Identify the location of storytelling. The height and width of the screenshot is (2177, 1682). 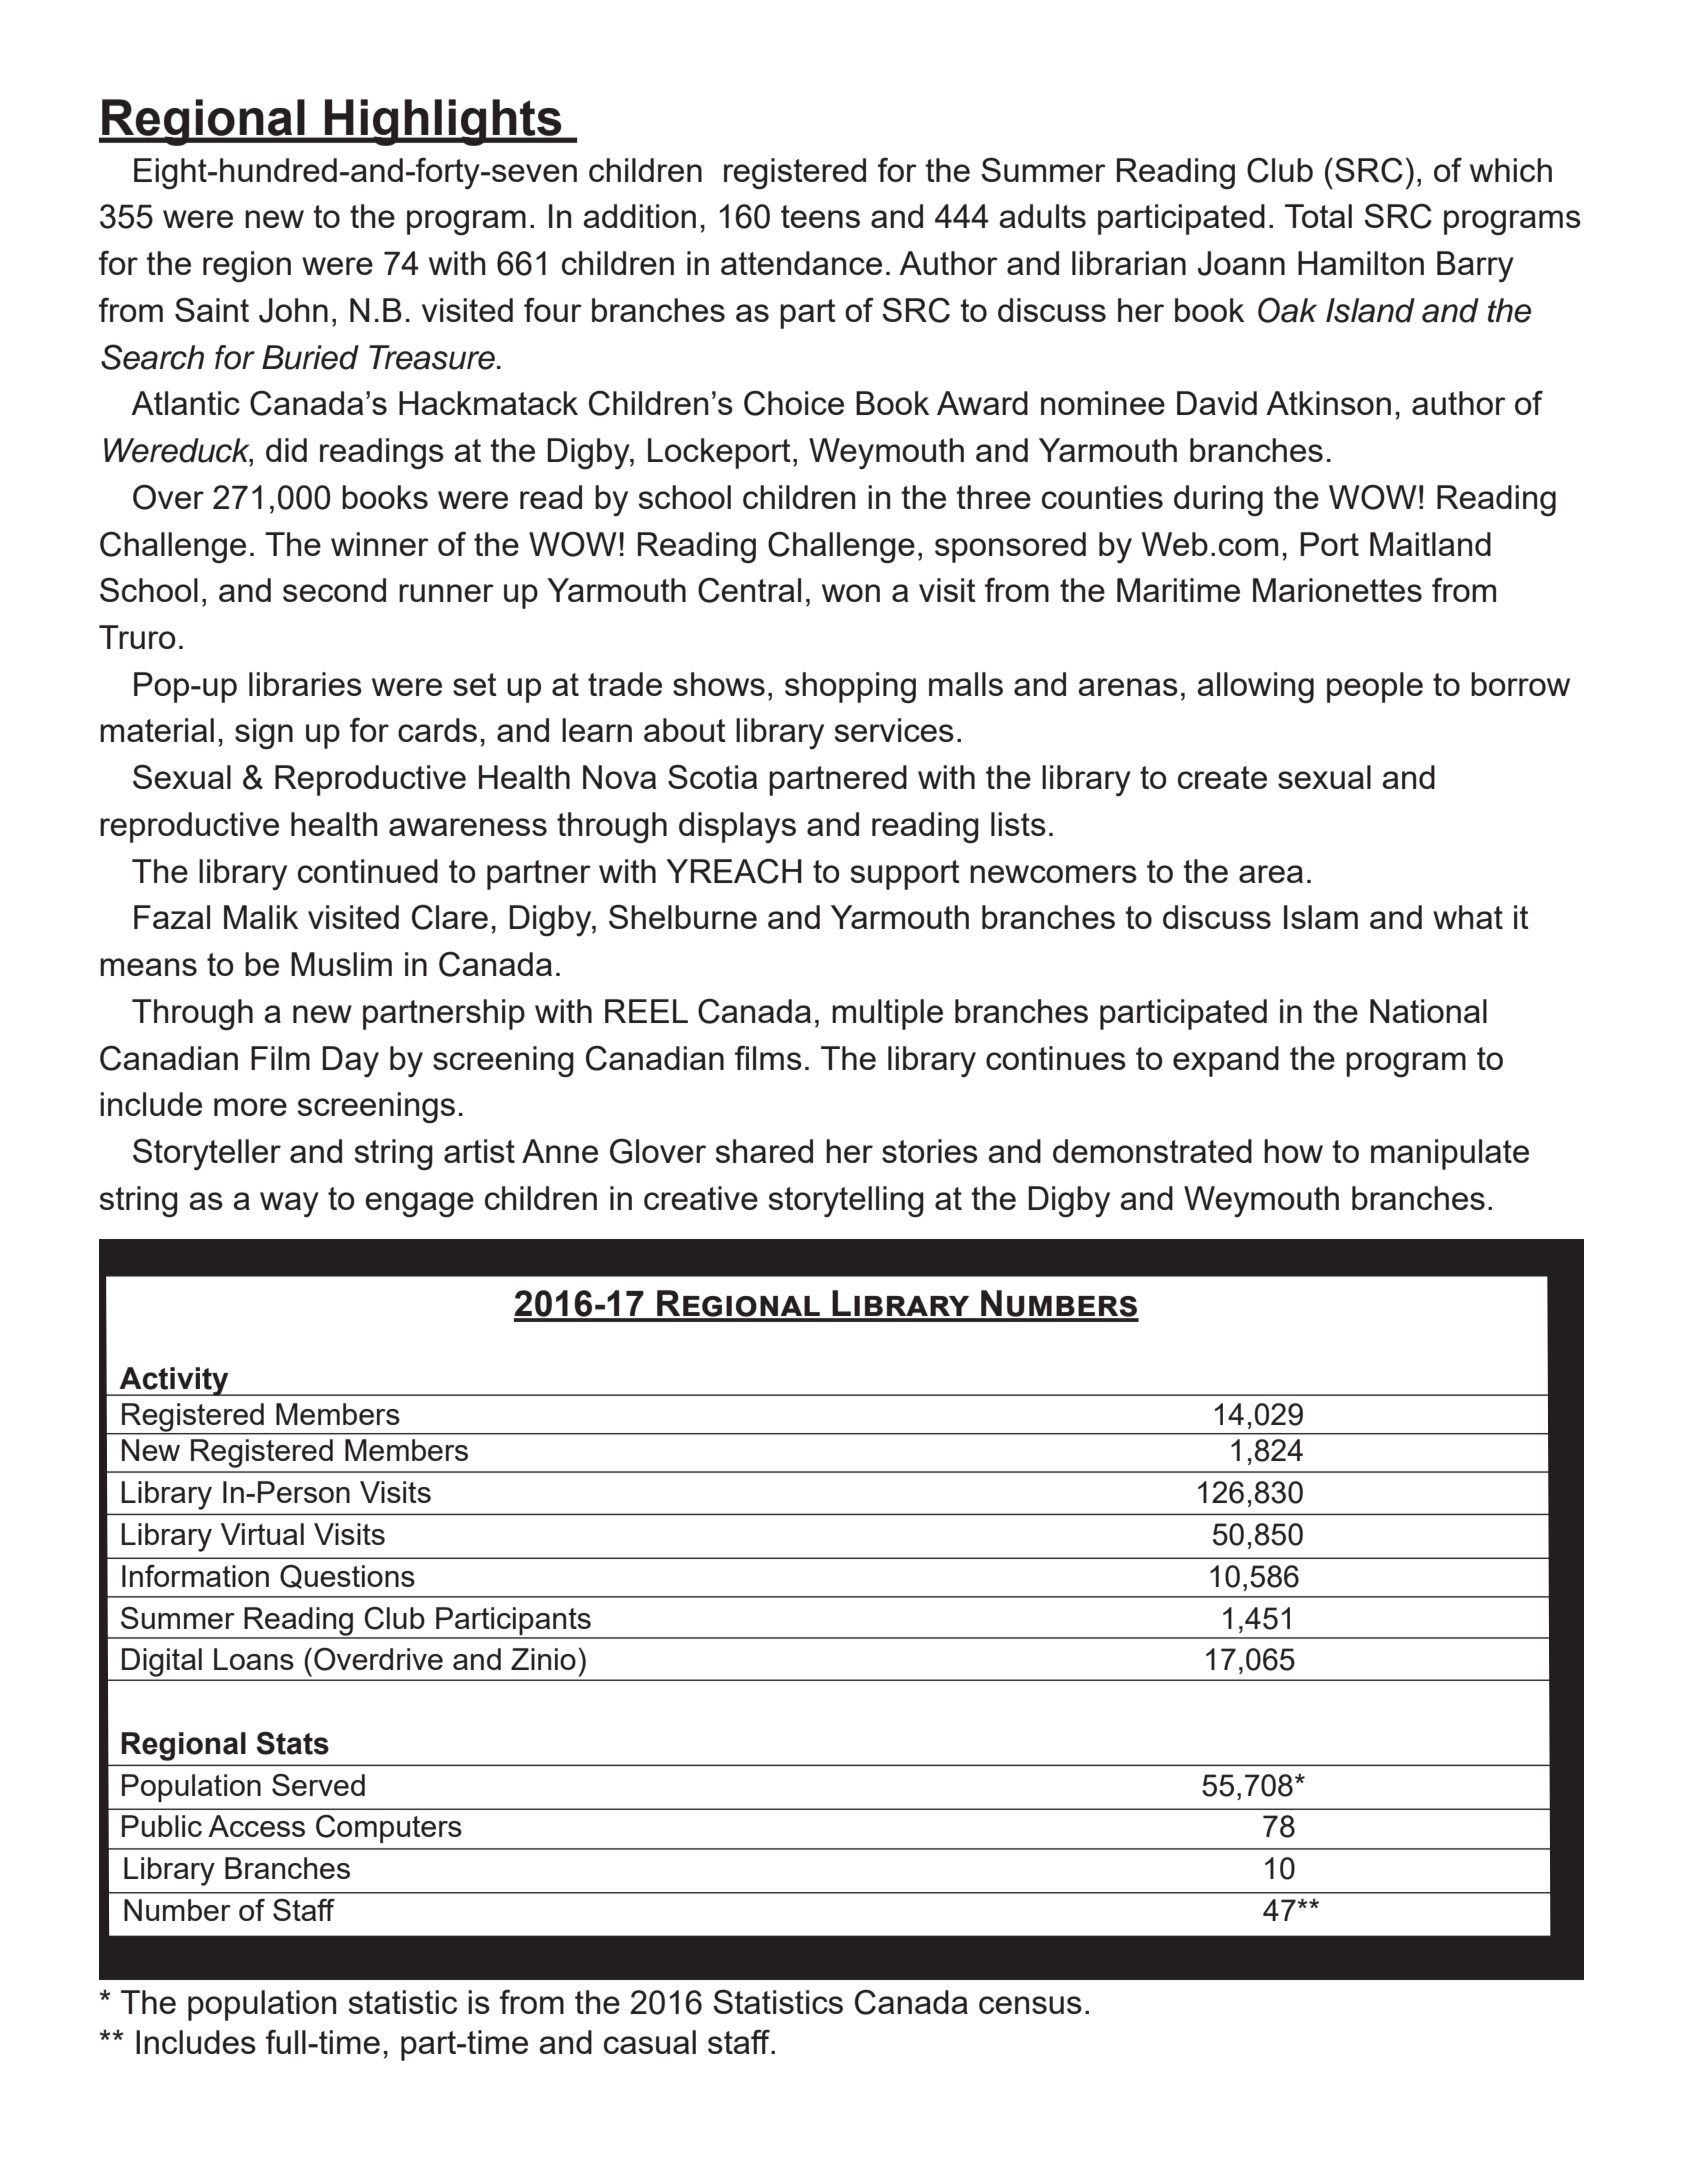
(846, 1202).
